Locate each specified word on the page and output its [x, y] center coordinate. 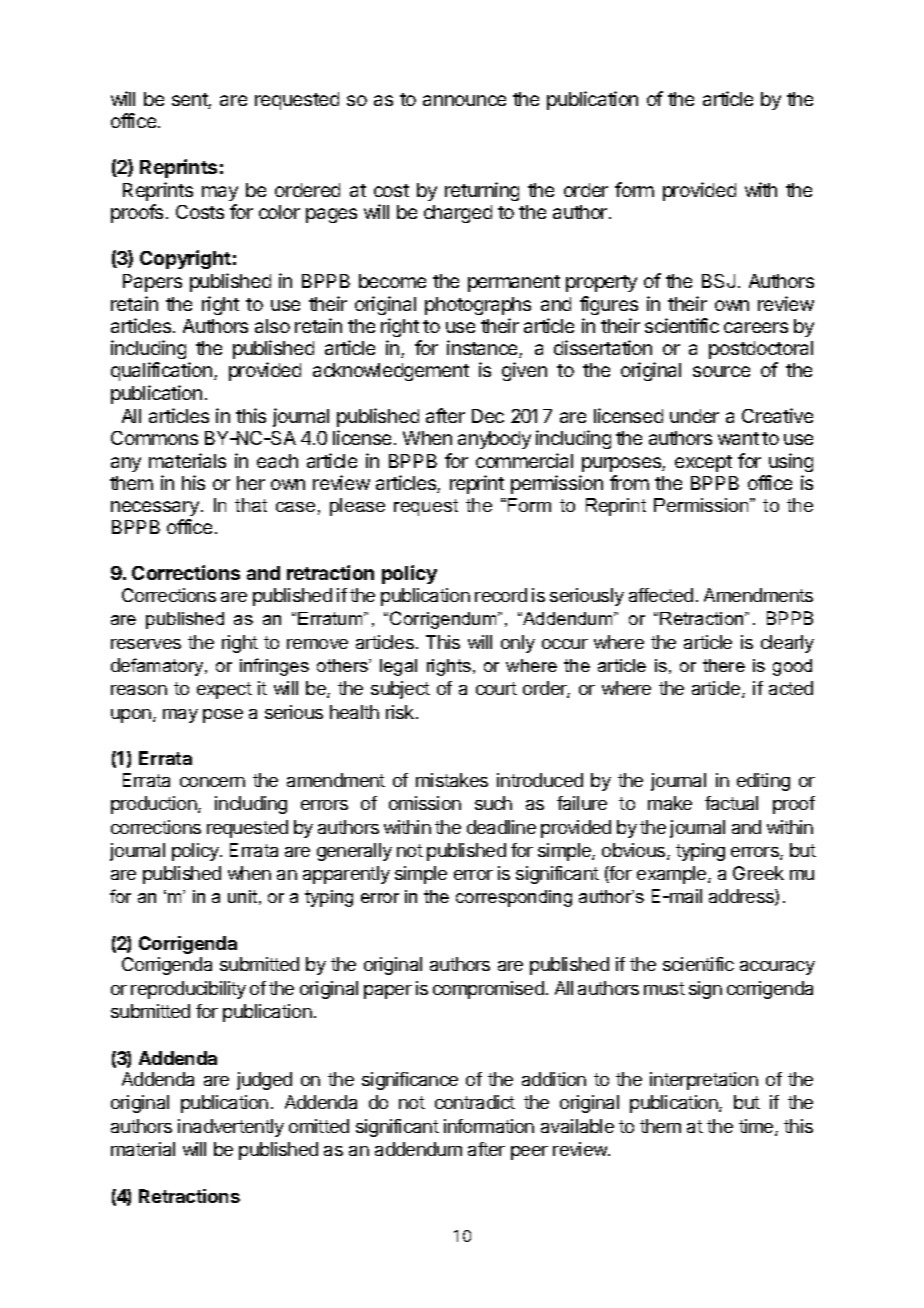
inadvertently [231, 1128]
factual [731, 803]
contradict [475, 1102]
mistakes [452, 780]
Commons [154, 438]
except [703, 463]
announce [464, 100]
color [279, 212]
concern [212, 782]
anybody [494, 440]
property [601, 283]
